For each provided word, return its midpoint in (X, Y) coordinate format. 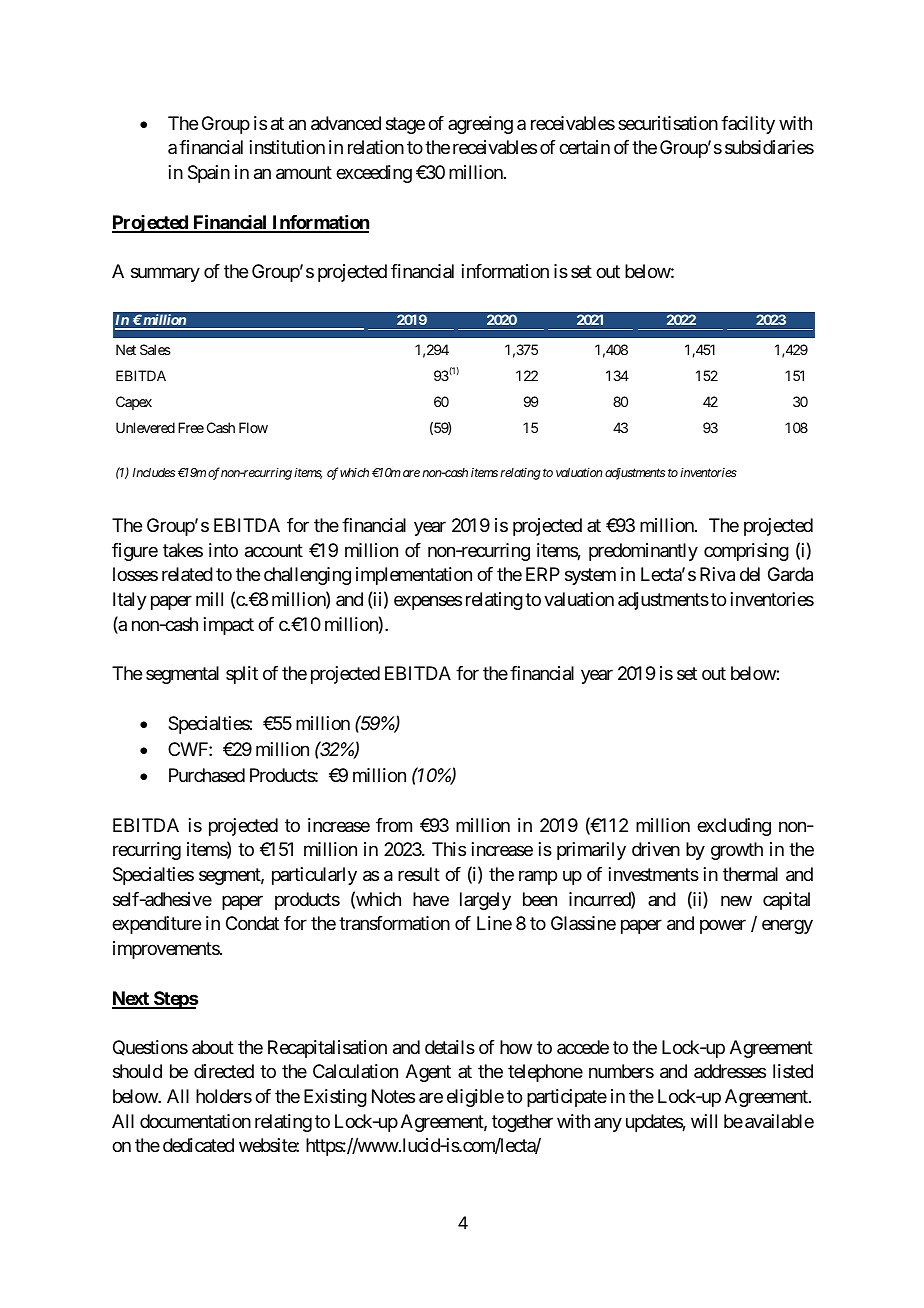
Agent (428, 1073)
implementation (414, 576)
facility (748, 125)
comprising (746, 552)
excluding (734, 827)
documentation (195, 1121)
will (704, 1121)
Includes (154, 472)
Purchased (207, 775)
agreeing (480, 125)
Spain (209, 174)
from (394, 825)
